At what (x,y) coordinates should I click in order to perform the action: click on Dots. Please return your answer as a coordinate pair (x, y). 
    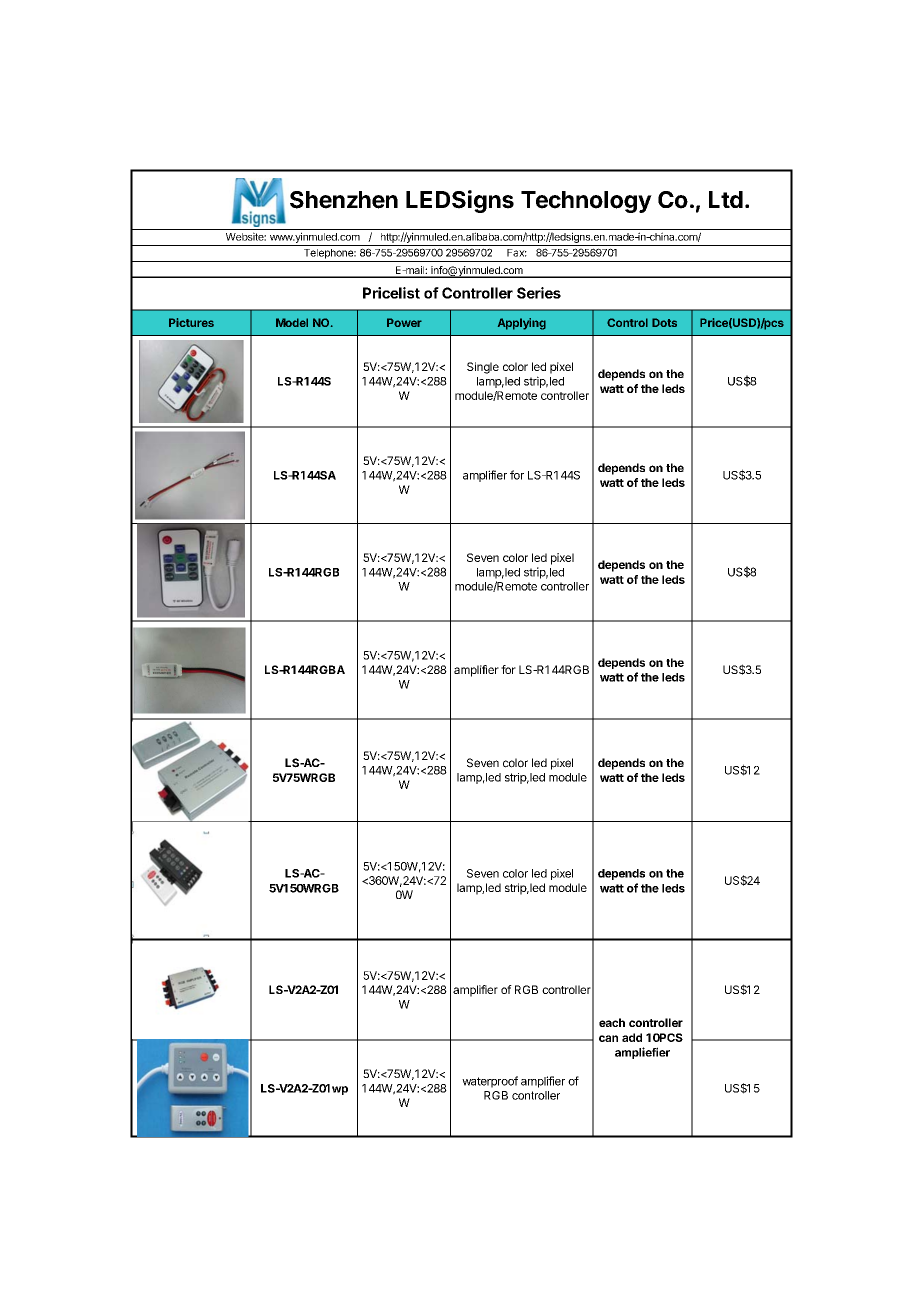
    Looking at the image, I should click on (664, 322).
